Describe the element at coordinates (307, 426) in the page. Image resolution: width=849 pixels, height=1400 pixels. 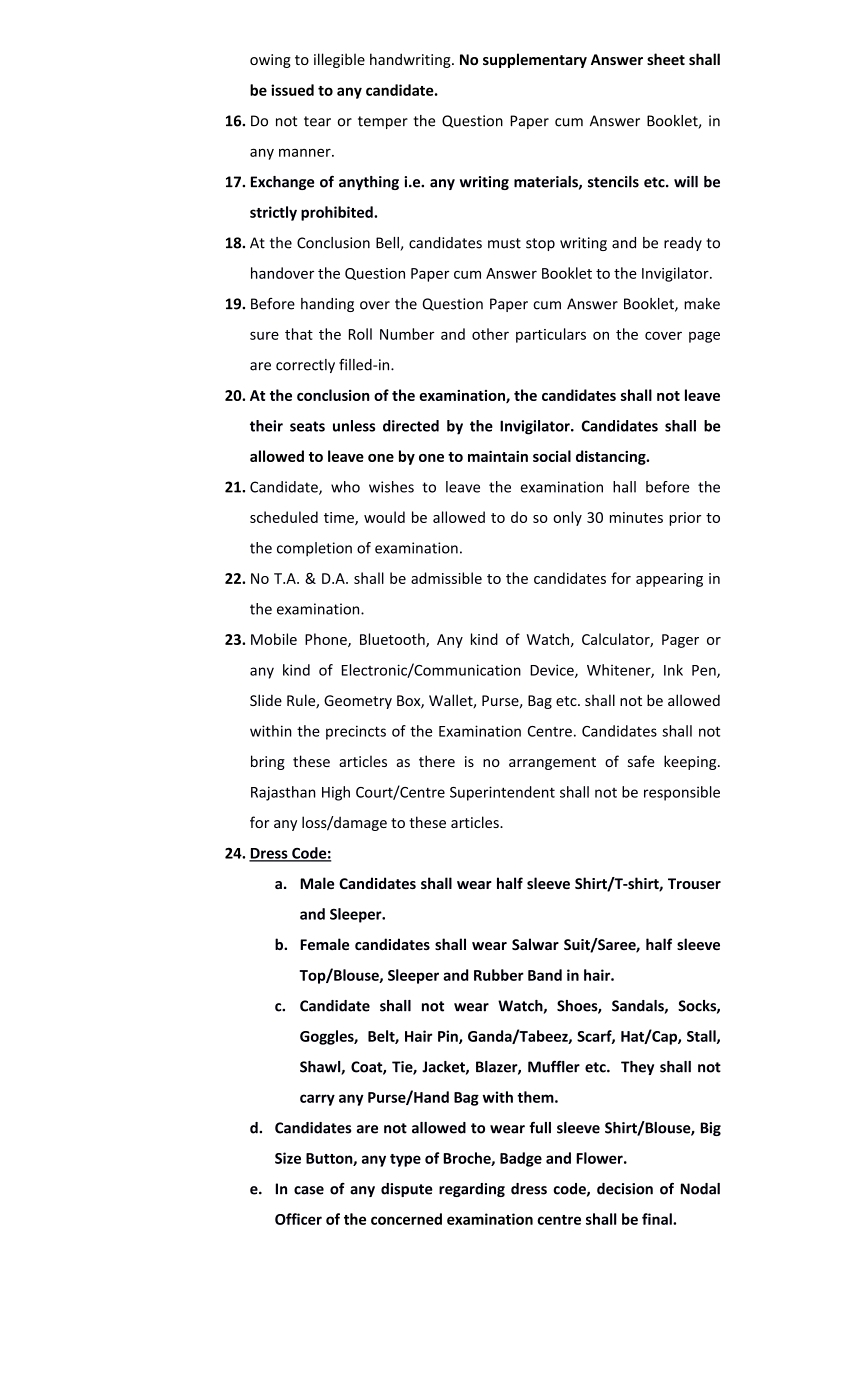
I see `seats` at that location.
